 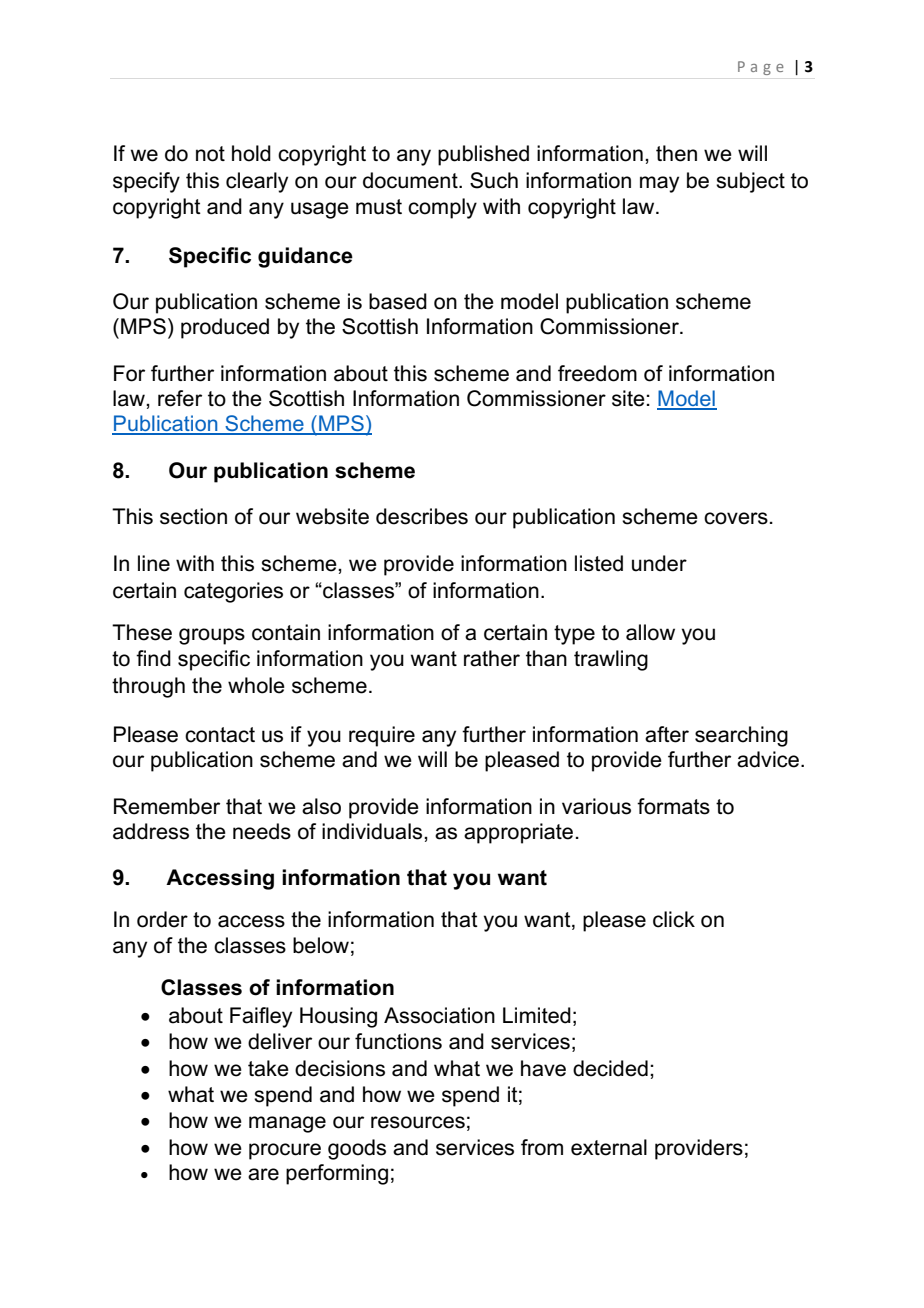 What do you see at coordinates (382, 736) in the page?
I see `require` at bounding box center [382, 736].
